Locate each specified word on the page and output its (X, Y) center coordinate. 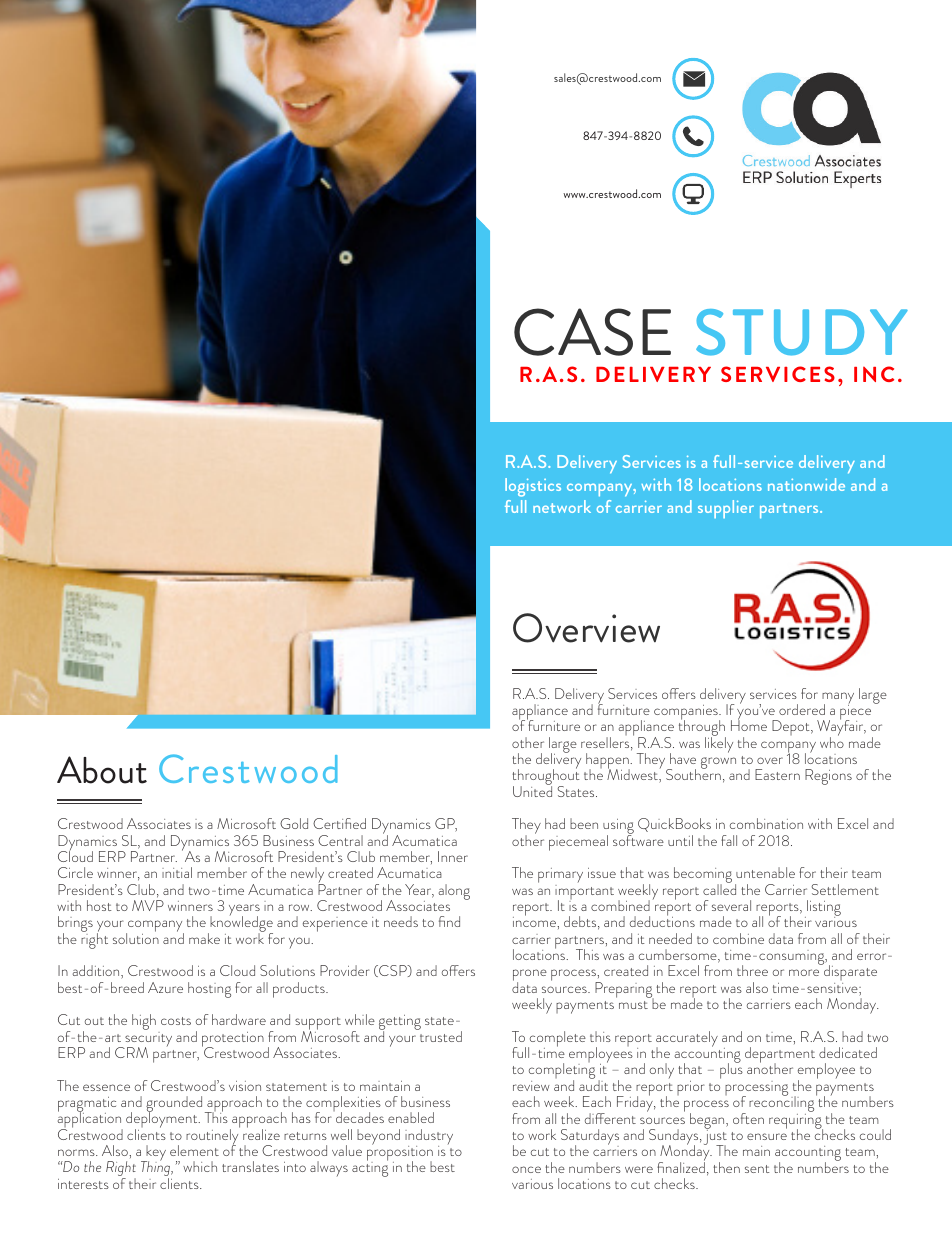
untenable (765, 872)
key (155, 1154)
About (102, 770)
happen (608, 762)
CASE (592, 332)
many (838, 699)
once (526, 1169)
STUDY (802, 332)
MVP (148, 905)
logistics (533, 487)
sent (757, 1169)
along (454, 892)
